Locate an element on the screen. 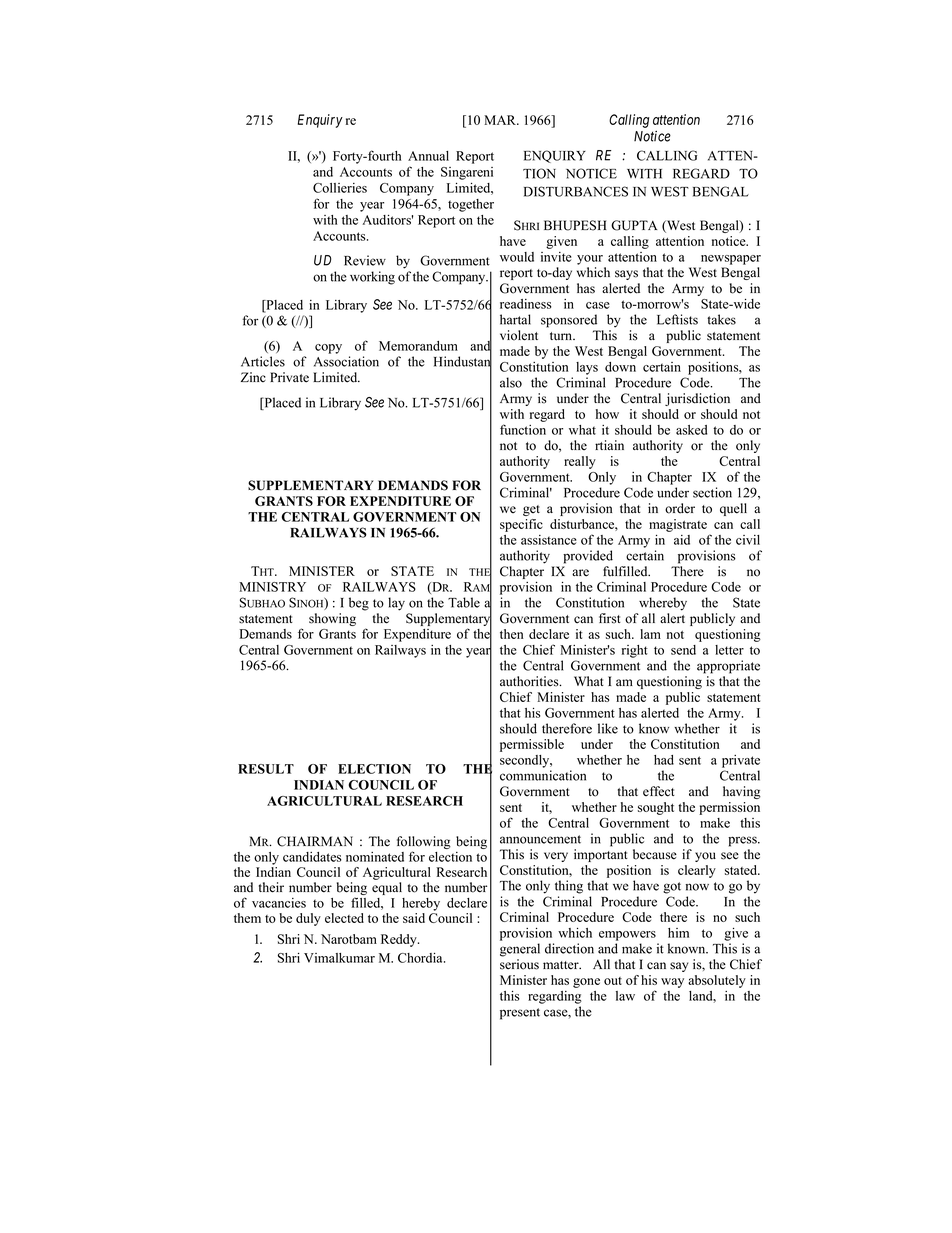 The image size is (952, 1233). together is located at coordinates (471, 205).
